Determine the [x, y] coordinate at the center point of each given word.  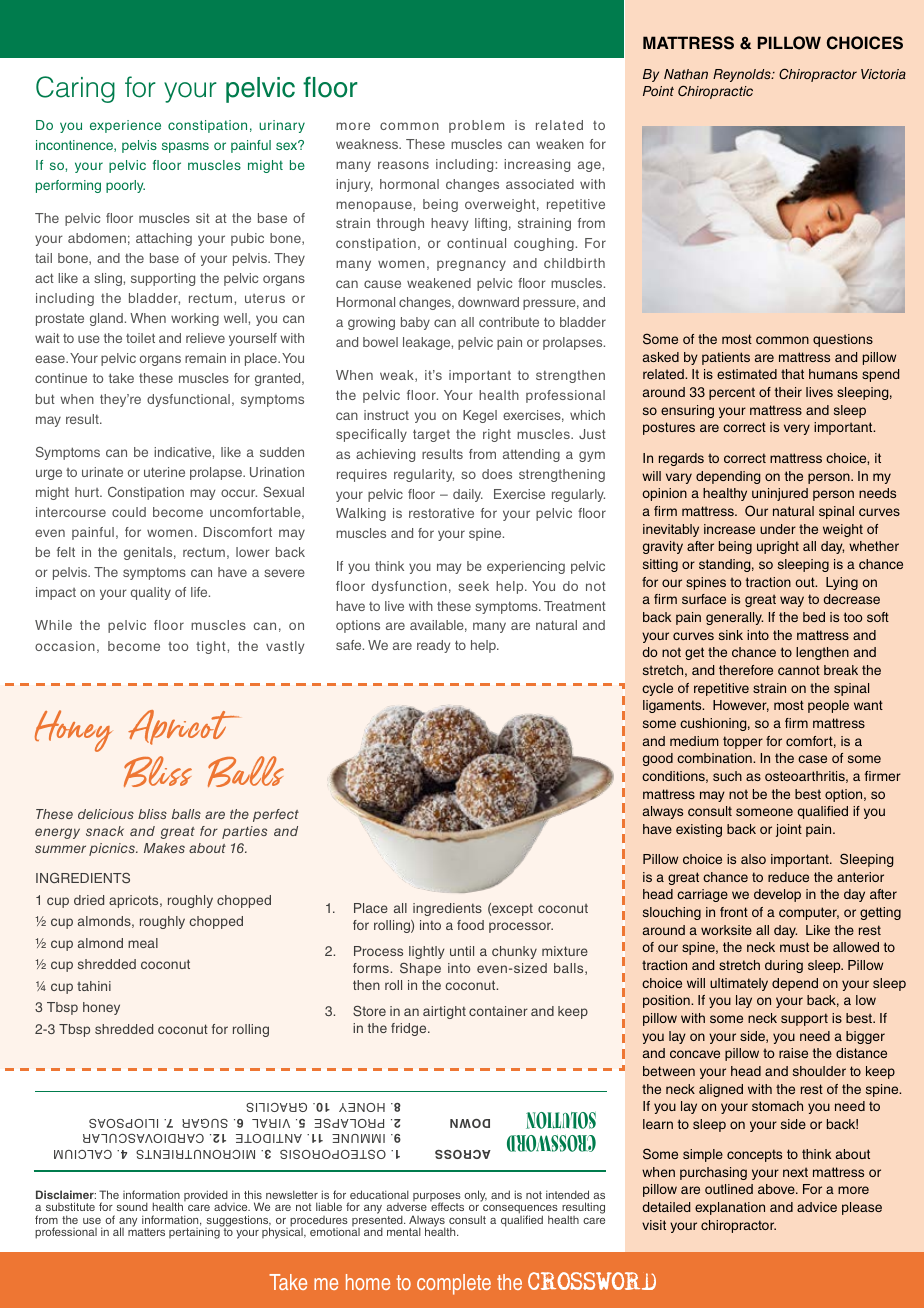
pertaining [195, 1232]
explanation [730, 1208]
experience [125, 126]
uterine [164, 472]
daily [468, 495]
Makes [164, 848]
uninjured [780, 494]
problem [476, 126]
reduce [788, 877]
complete [454, 1284]
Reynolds [743, 75]
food [470, 925]
